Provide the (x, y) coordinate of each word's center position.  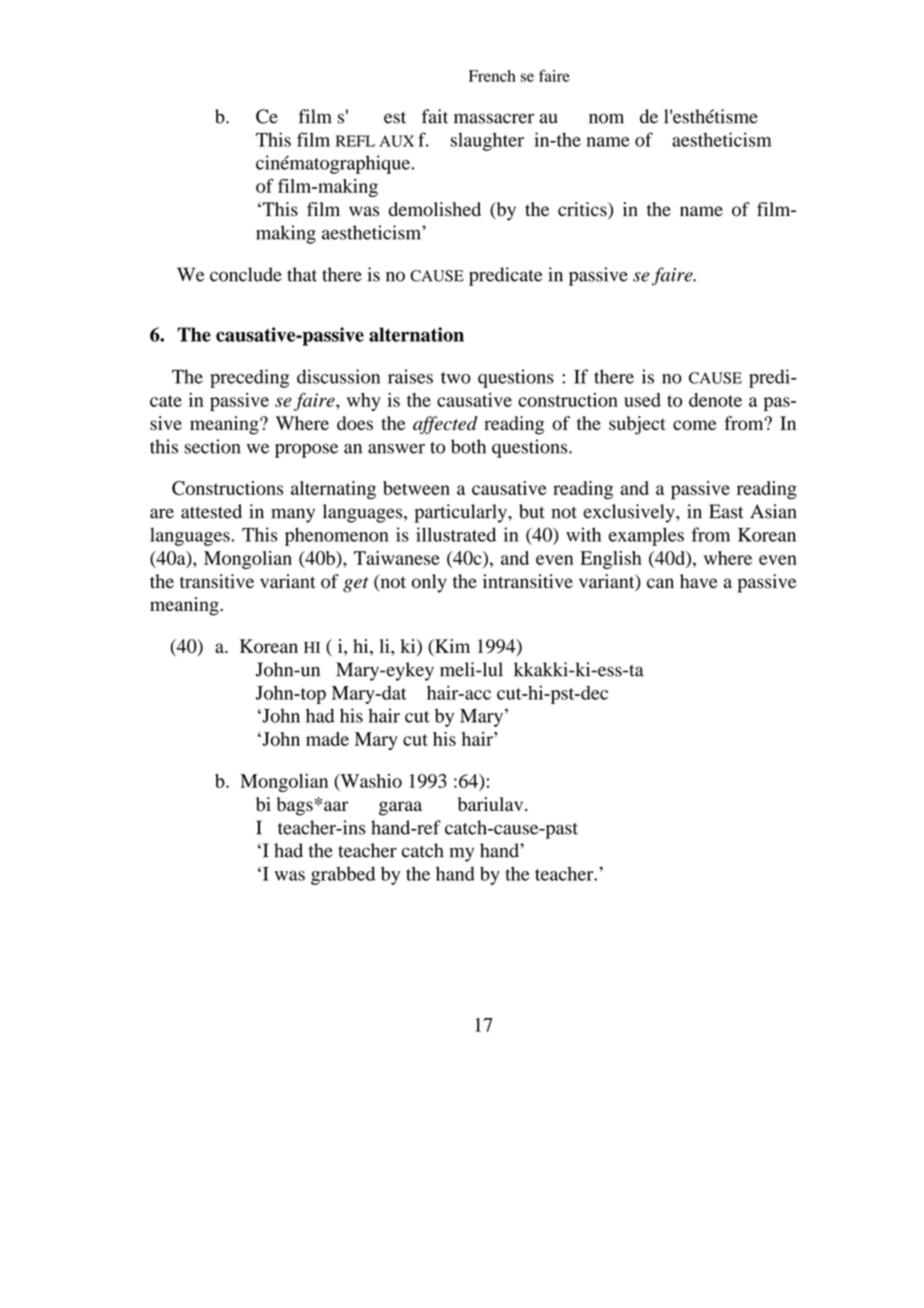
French (492, 76)
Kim (451, 646)
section (212, 446)
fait (435, 116)
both (468, 446)
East (726, 511)
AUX (397, 141)
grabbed (343, 875)
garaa (400, 808)
